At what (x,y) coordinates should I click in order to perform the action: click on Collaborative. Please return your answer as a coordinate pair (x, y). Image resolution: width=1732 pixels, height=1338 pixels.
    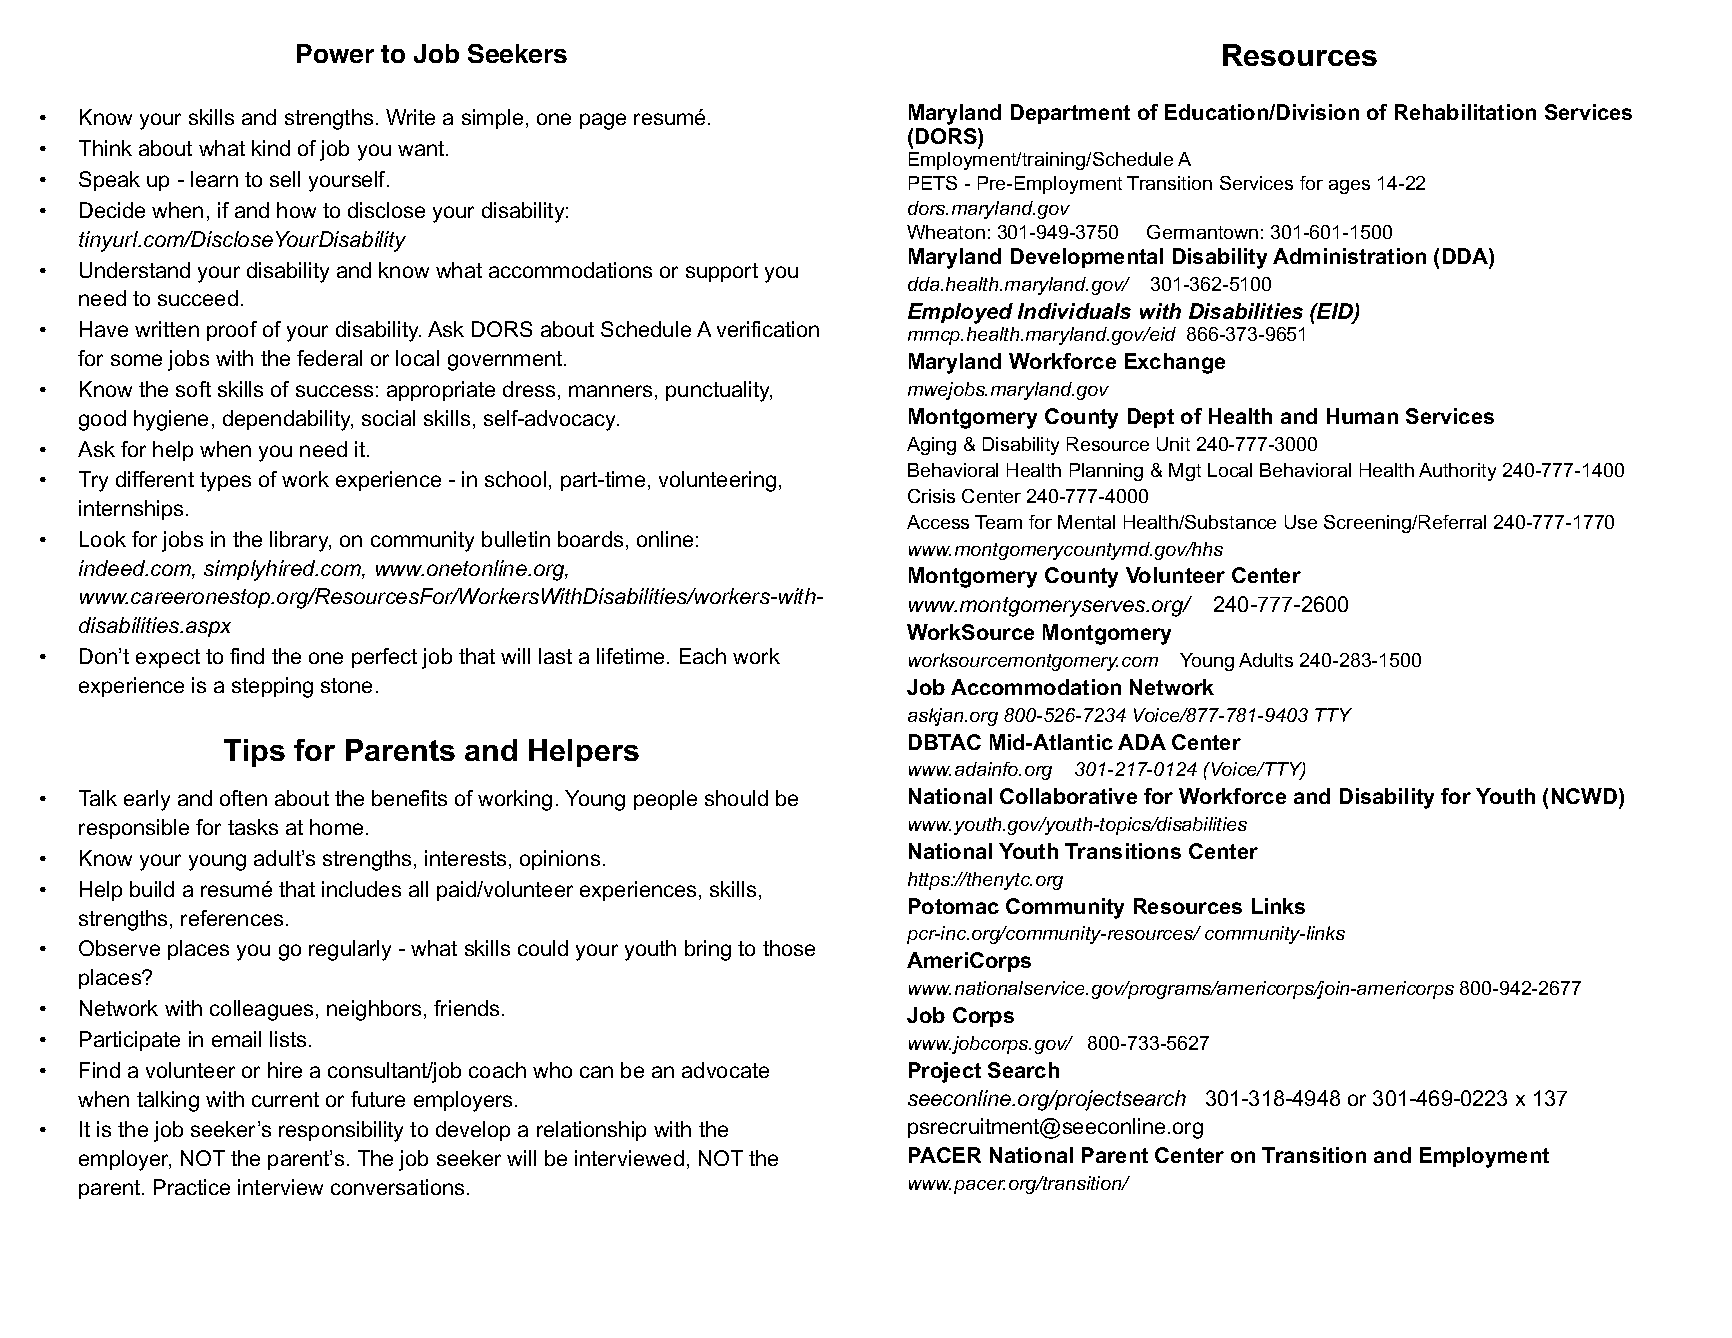
    Looking at the image, I should click on (1068, 796).
